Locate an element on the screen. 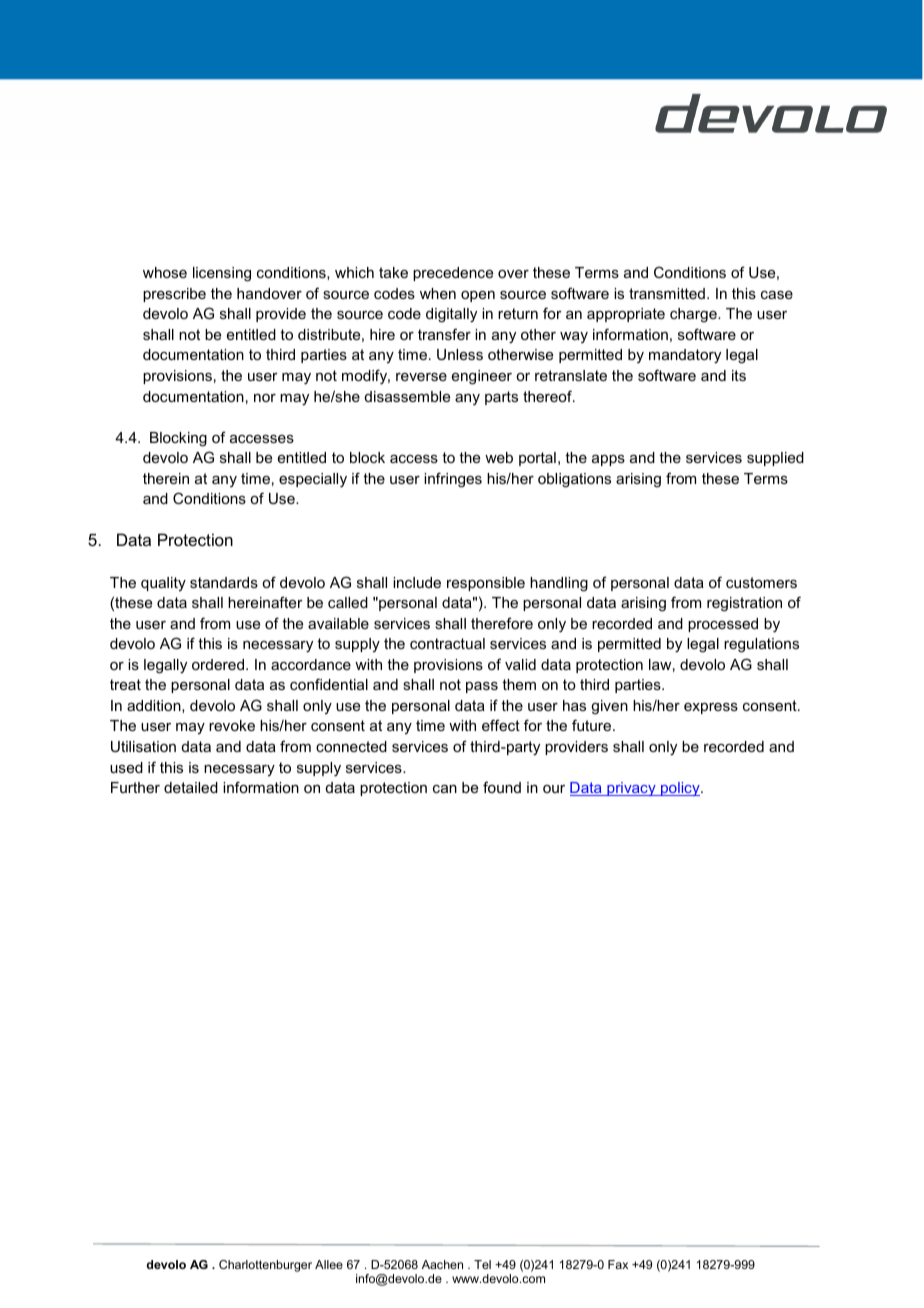 Image resolution: width=924 pixels, height=1308 pixels. digitally is located at coordinates (451, 315).
